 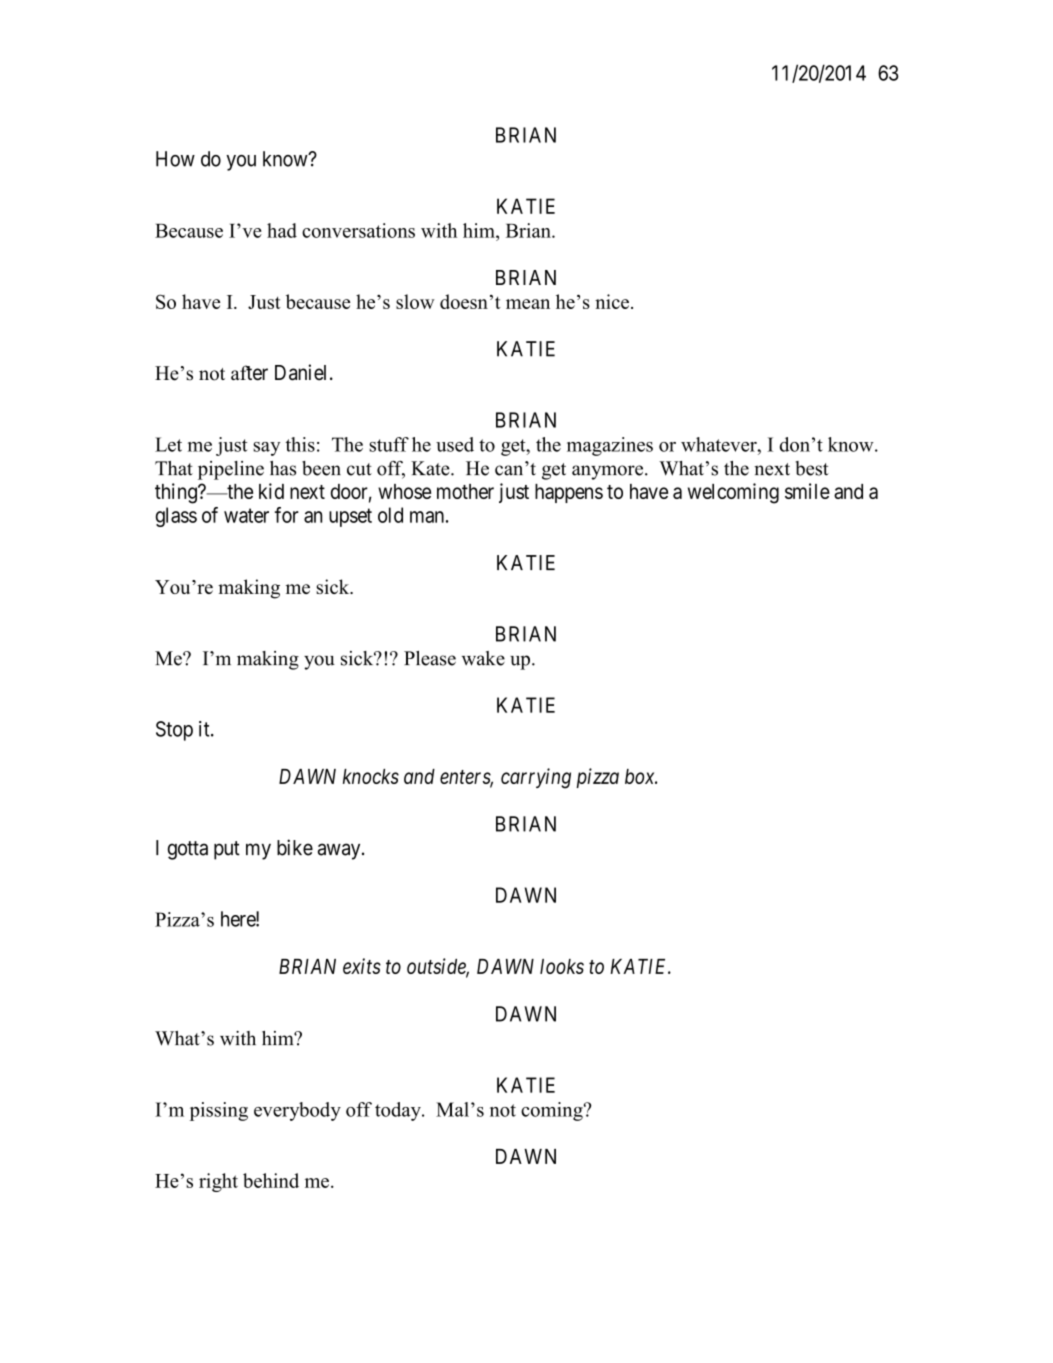 I want to click on nice, so click(x=612, y=301).
